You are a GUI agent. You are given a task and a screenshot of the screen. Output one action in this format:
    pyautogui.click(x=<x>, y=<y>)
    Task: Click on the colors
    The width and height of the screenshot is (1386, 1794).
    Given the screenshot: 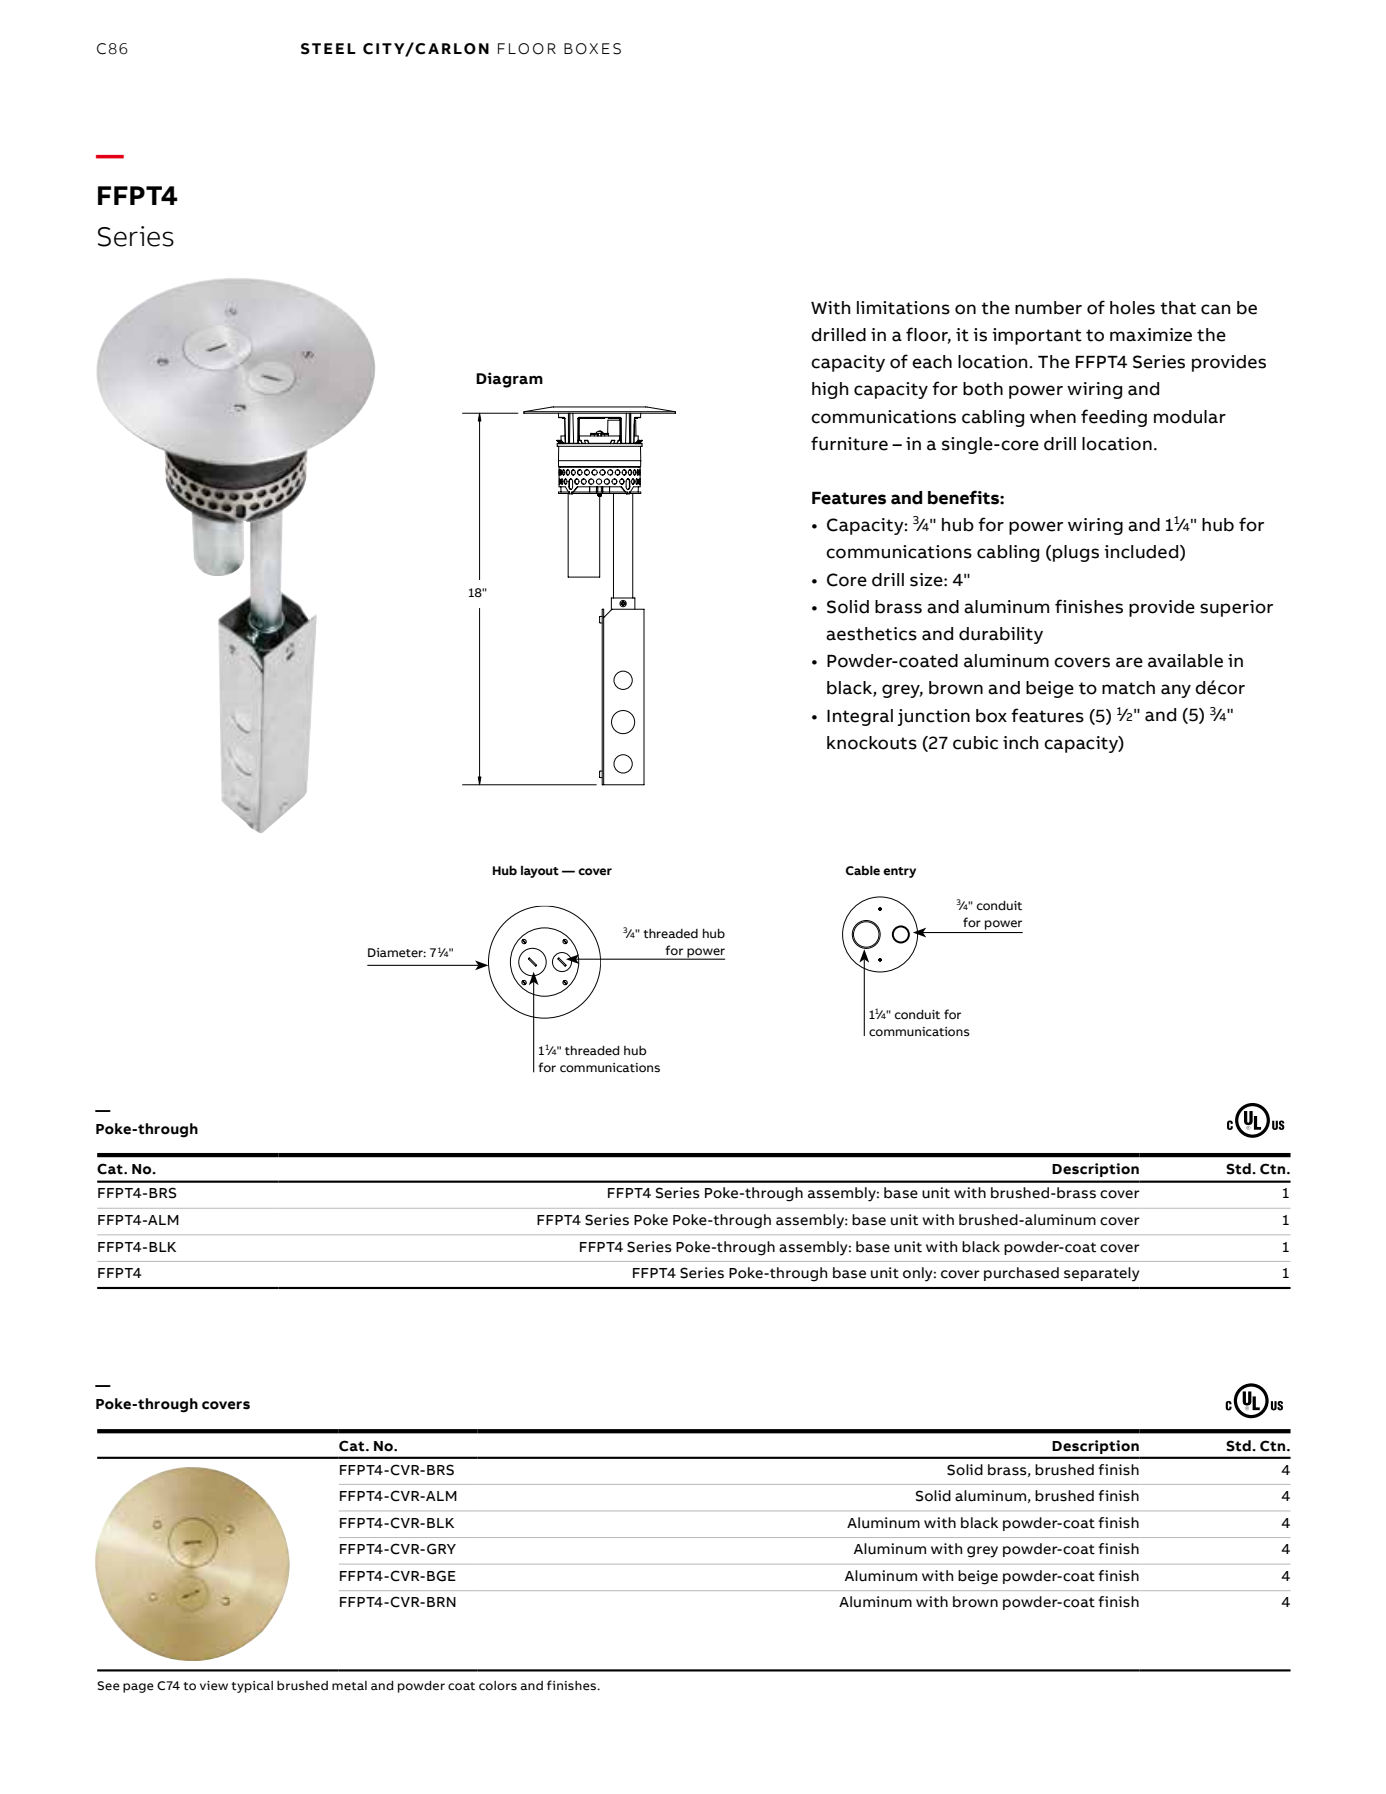 What is the action you would take?
    pyautogui.click(x=498, y=1685)
